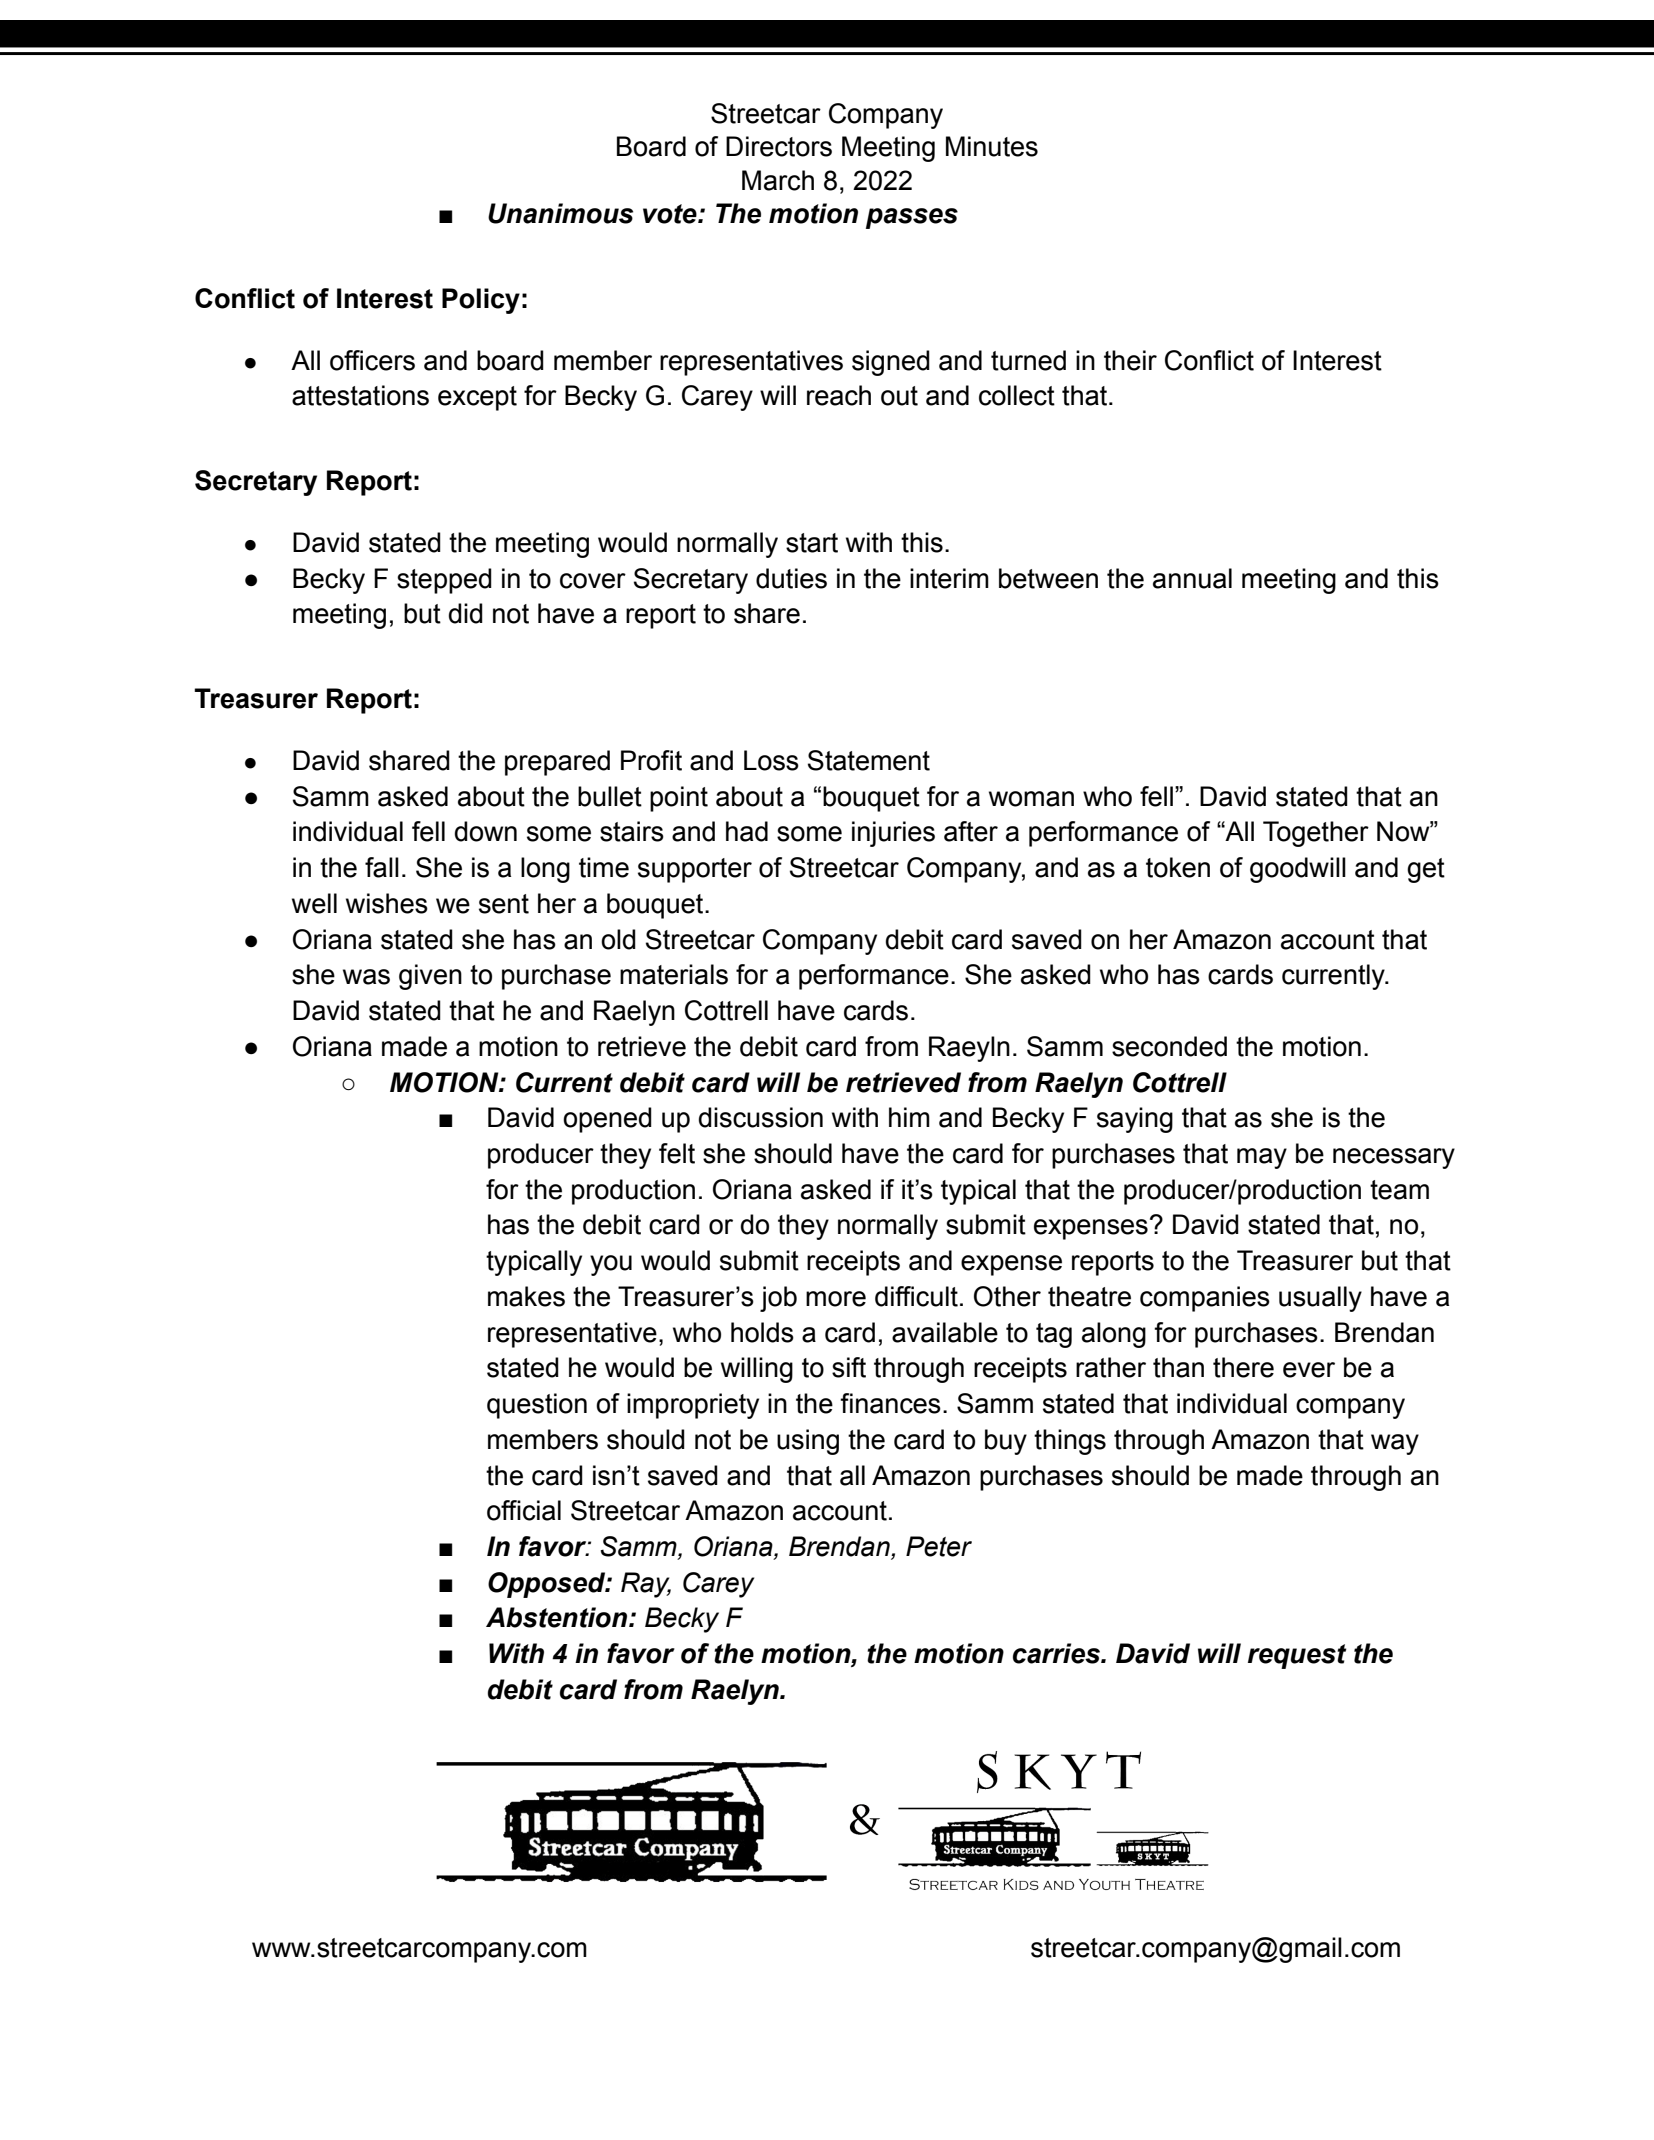  Describe the element at coordinates (939, 1546) in the screenshot. I see `Peter` at that location.
